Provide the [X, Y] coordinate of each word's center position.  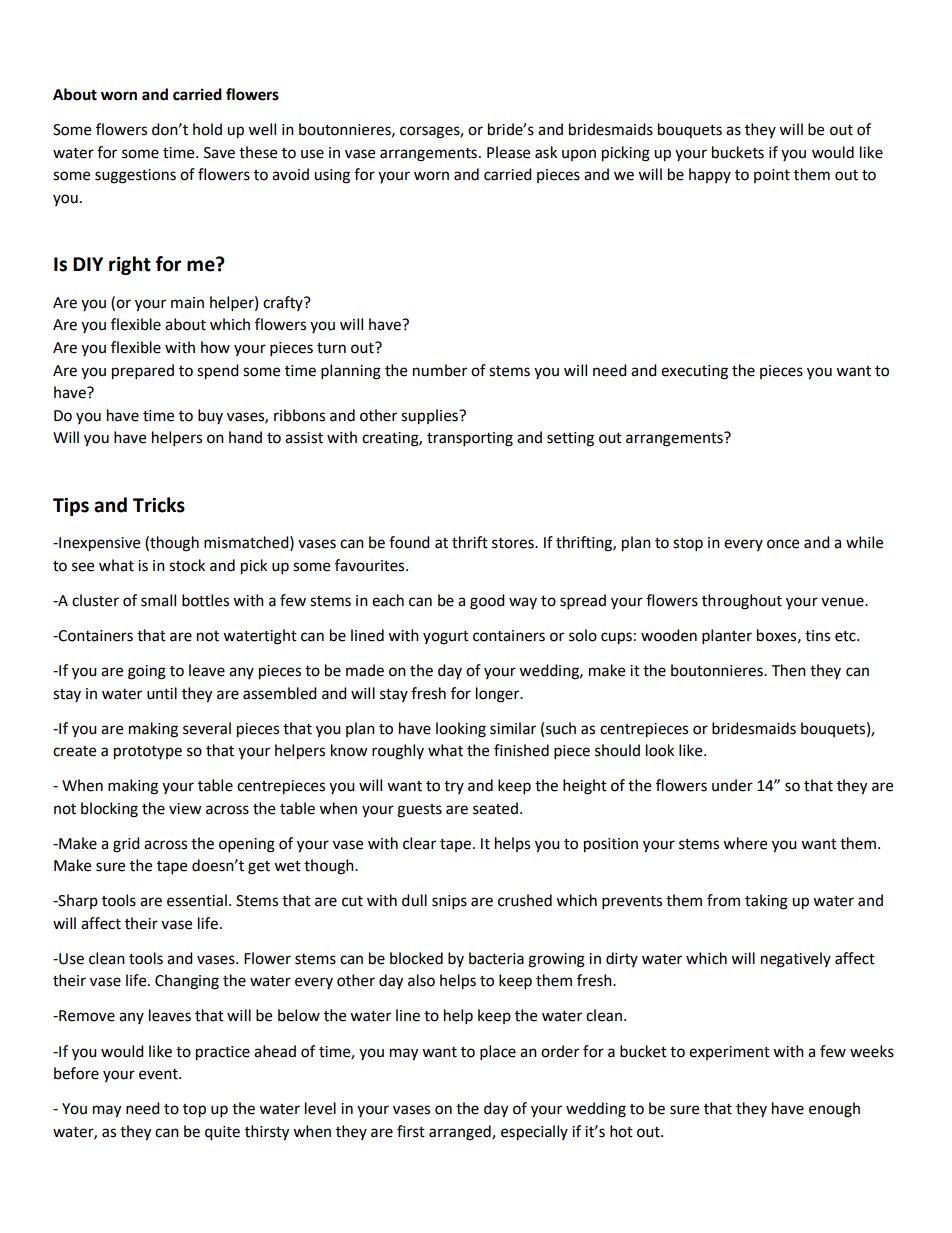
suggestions [135, 176]
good [487, 602]
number [440, 370]
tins [817, 636]
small [158, 600]
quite [222, 1133]
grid [126, 845]
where [745, 843]
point [772, 176]
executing [694, 372]
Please [508, 152]
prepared [143, 372]
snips [449, 902]
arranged [461, 1133]
